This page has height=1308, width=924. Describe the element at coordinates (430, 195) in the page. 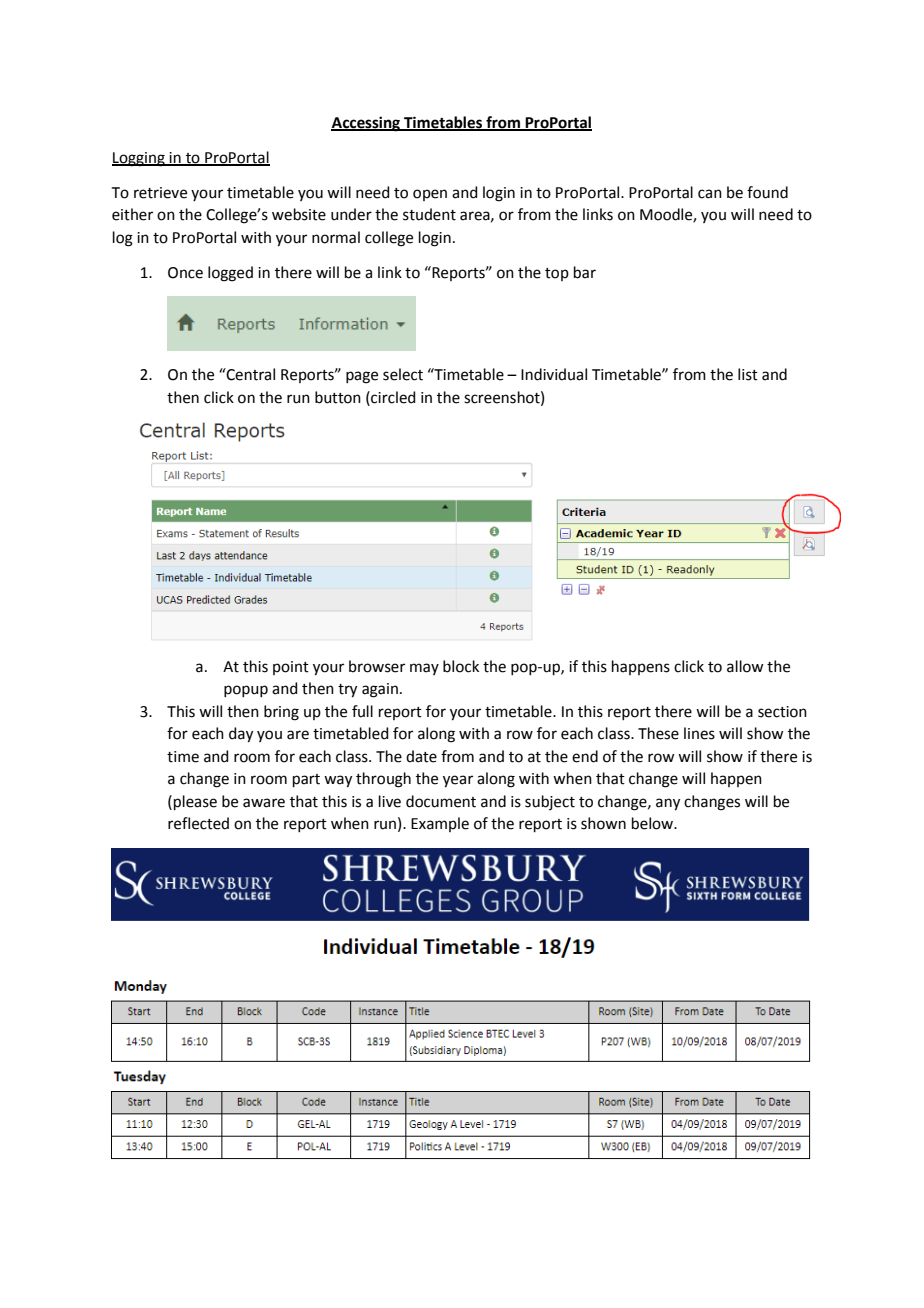

I see `open` at that location.
